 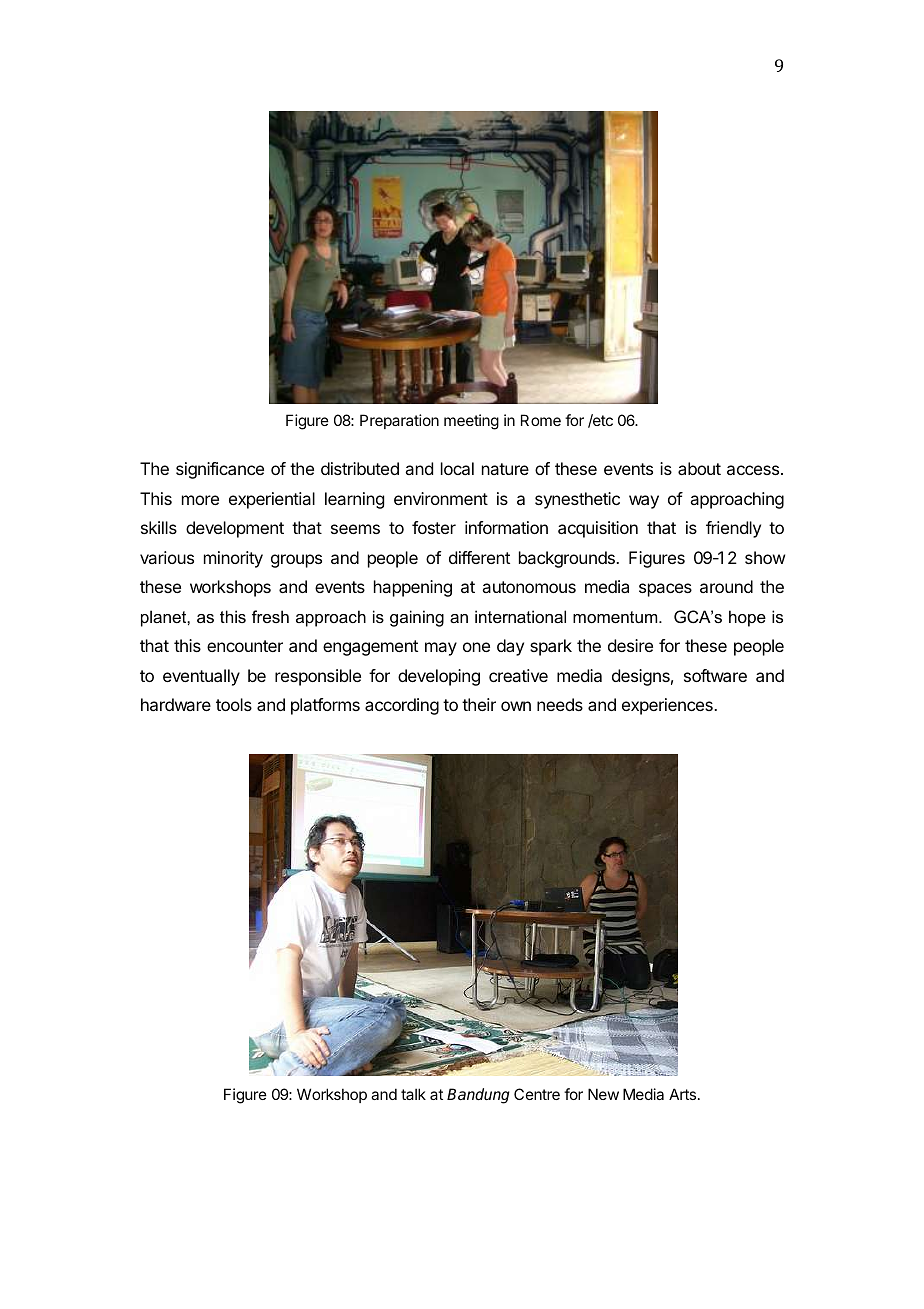 What do you see at coordinates (471, 422) in the page?
I see `meeting` at bounding box center [471, 422].
